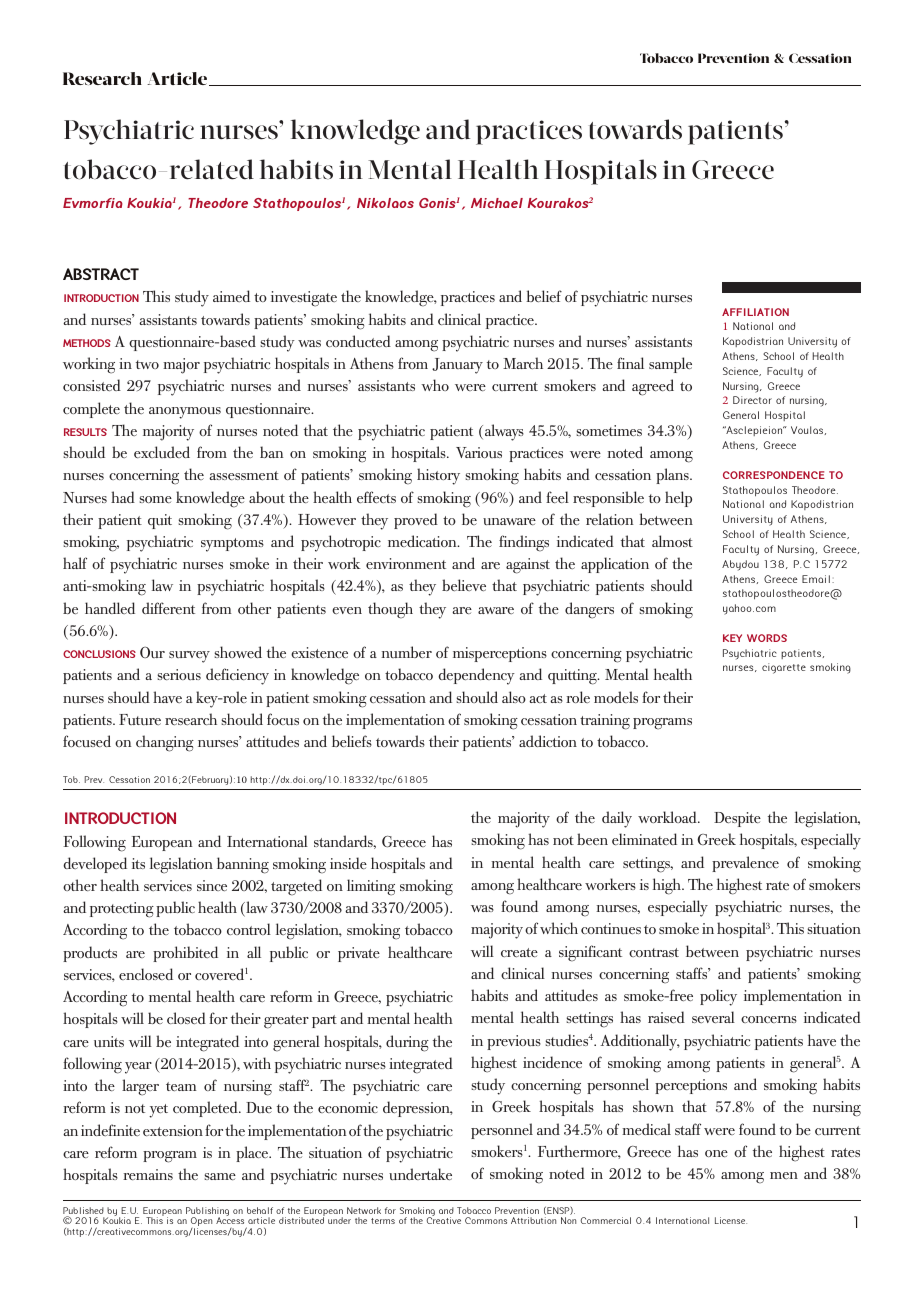 The image size is (924, 1290). What do you see at coordinates (231, 296) in the page?
I see `aimed` at bounding box center [231, 296].
